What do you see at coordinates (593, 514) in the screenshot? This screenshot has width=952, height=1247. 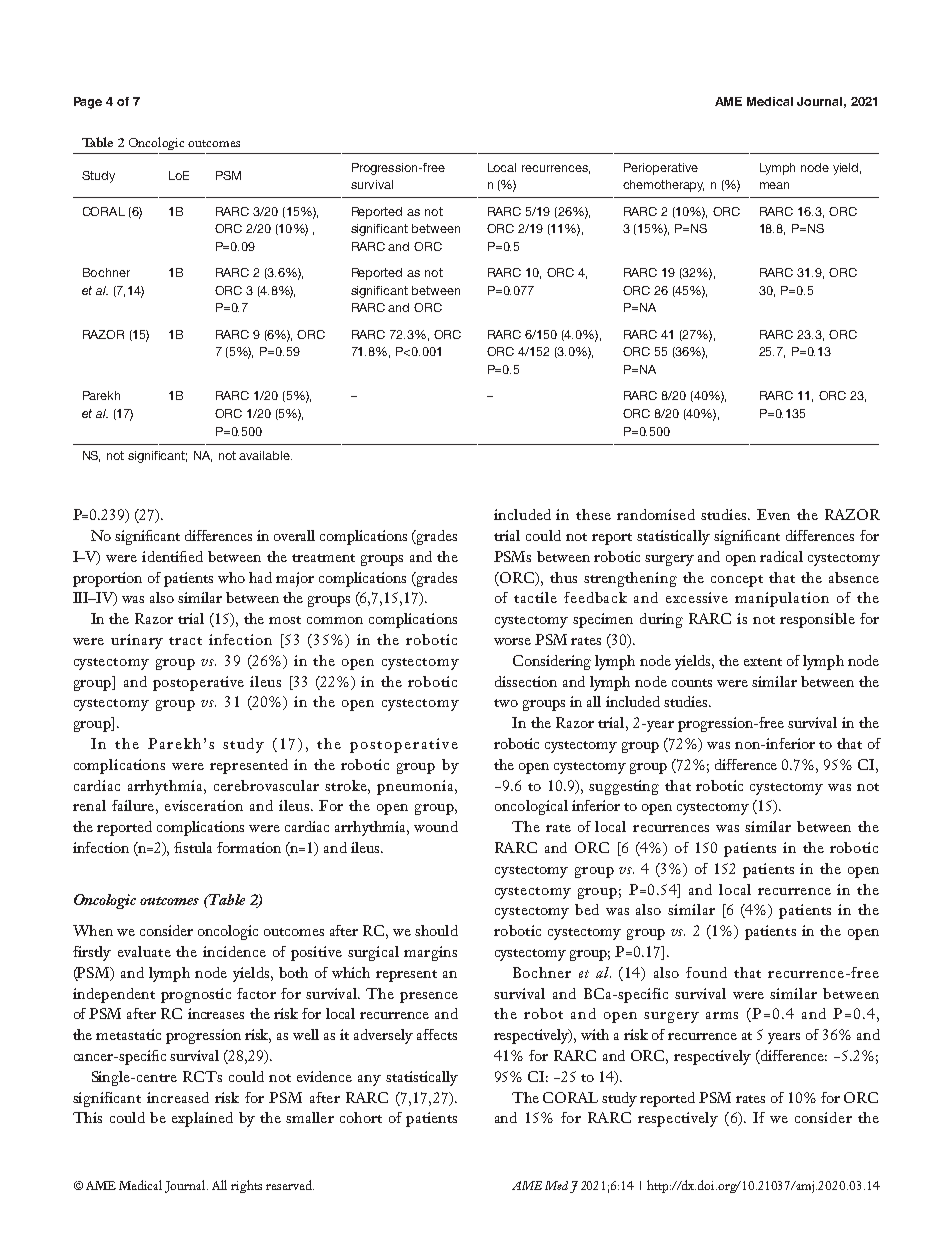 I see `these` at bounding box center [593, 514].
